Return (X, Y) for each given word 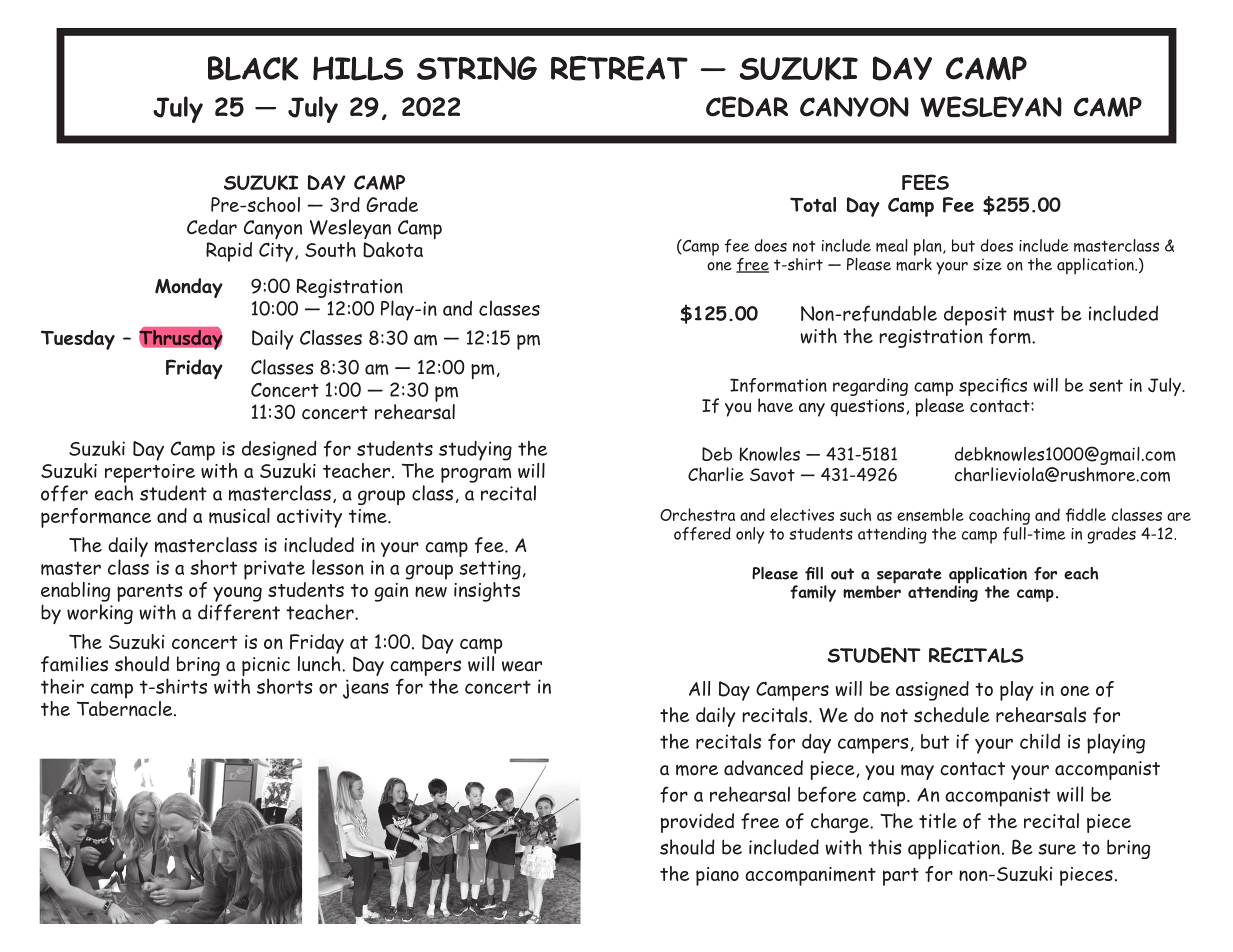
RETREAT (619, 68)
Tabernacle (126, 707)
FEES (925, 182)
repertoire (150, 473)
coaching (999, 516)
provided (697, 823)
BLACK (253, 68)
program (476, 475)
